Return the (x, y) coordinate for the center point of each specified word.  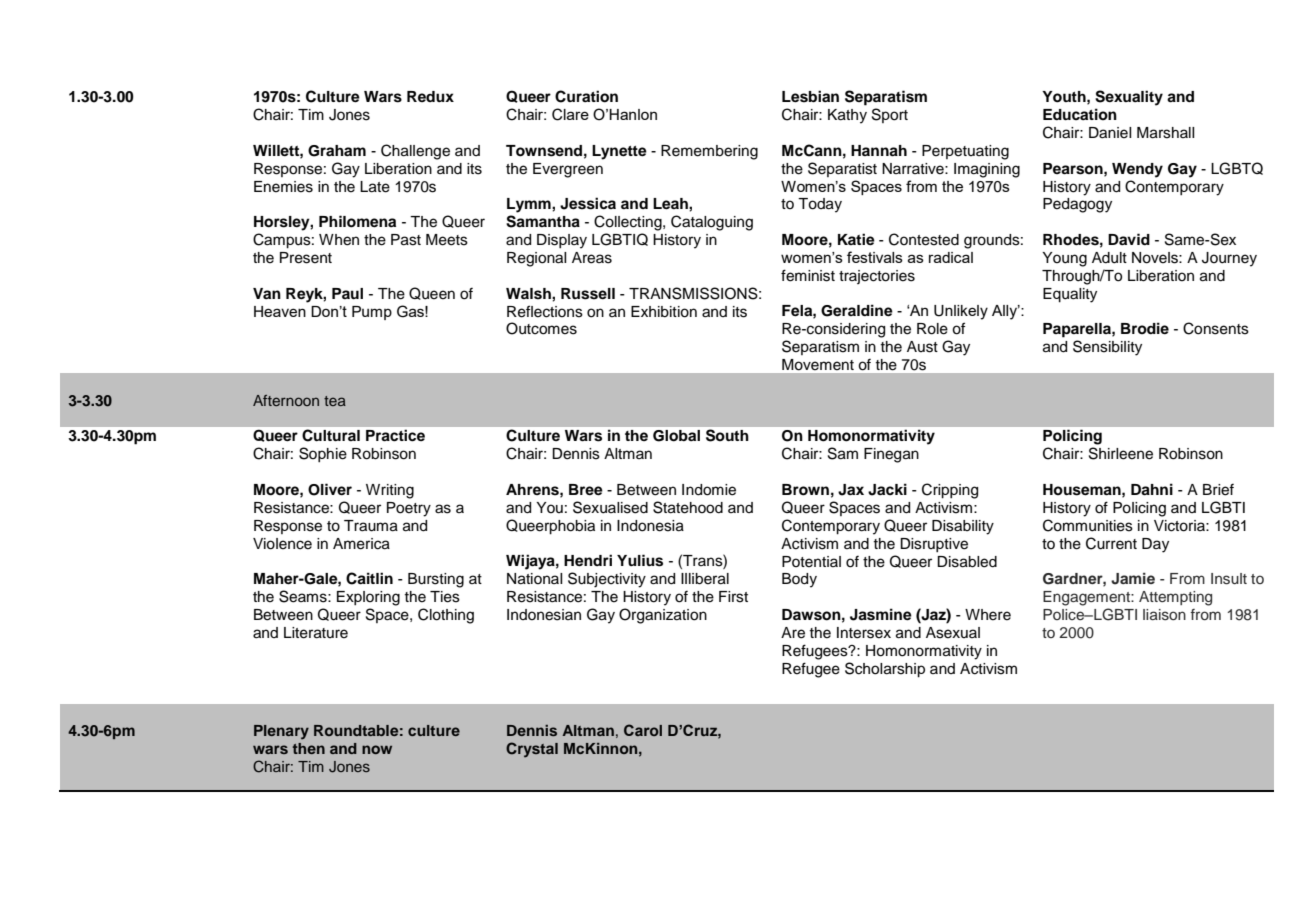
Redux (430, 96)
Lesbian (810, 96)
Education (1080, 114)
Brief (1218, 490)
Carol (643, 730)
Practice (395, 435)
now (377, 749)
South (727, 435)
